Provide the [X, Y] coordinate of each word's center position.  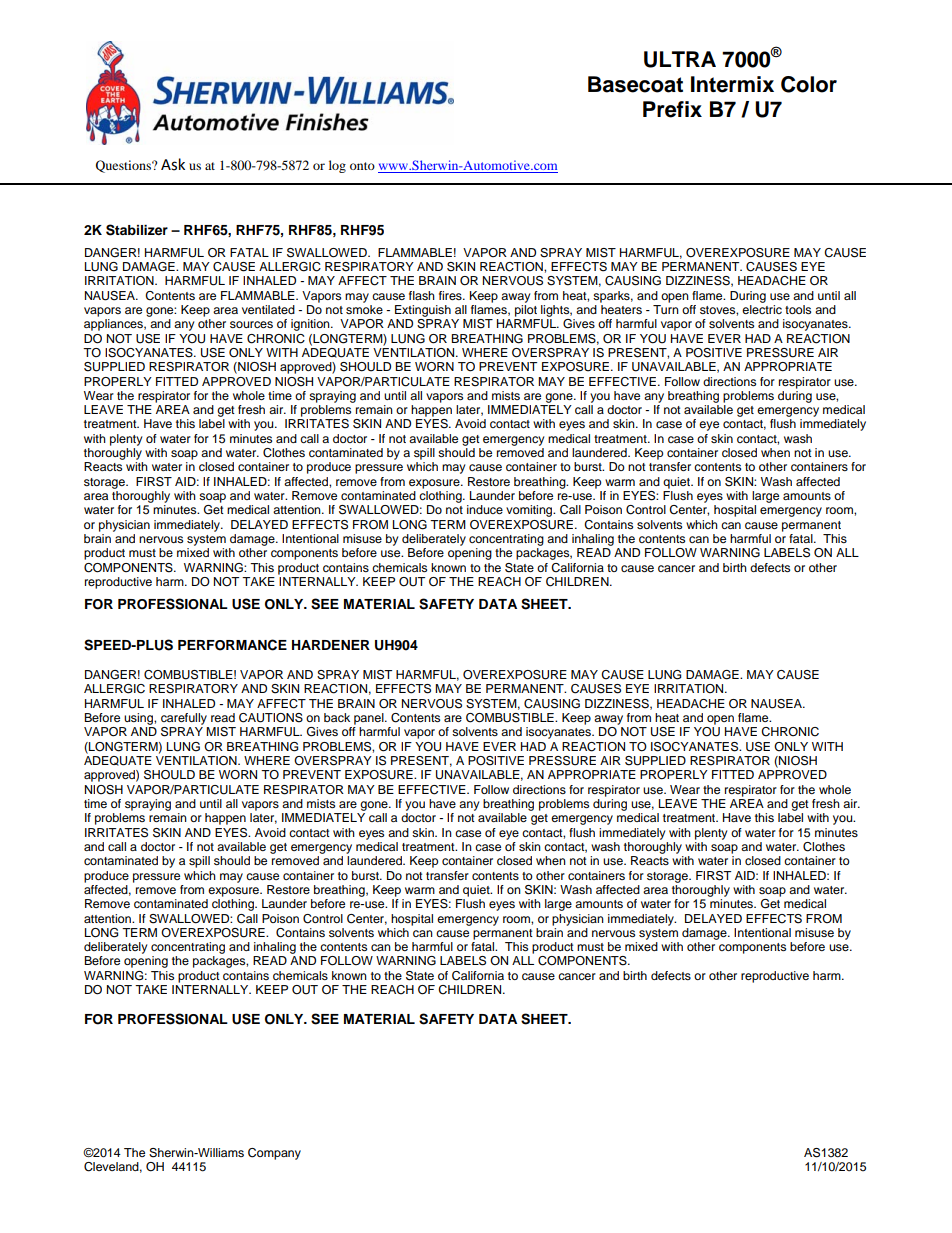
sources [251, 324]
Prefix [672, 109]
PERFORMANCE [232, 645]
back [337, 717]
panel [370, 719]
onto [362, 166]
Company [274, 1154]
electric [762, 308]
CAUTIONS [271, 718]
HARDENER [331, 645]
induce [485, 509]
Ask [173, 164]
